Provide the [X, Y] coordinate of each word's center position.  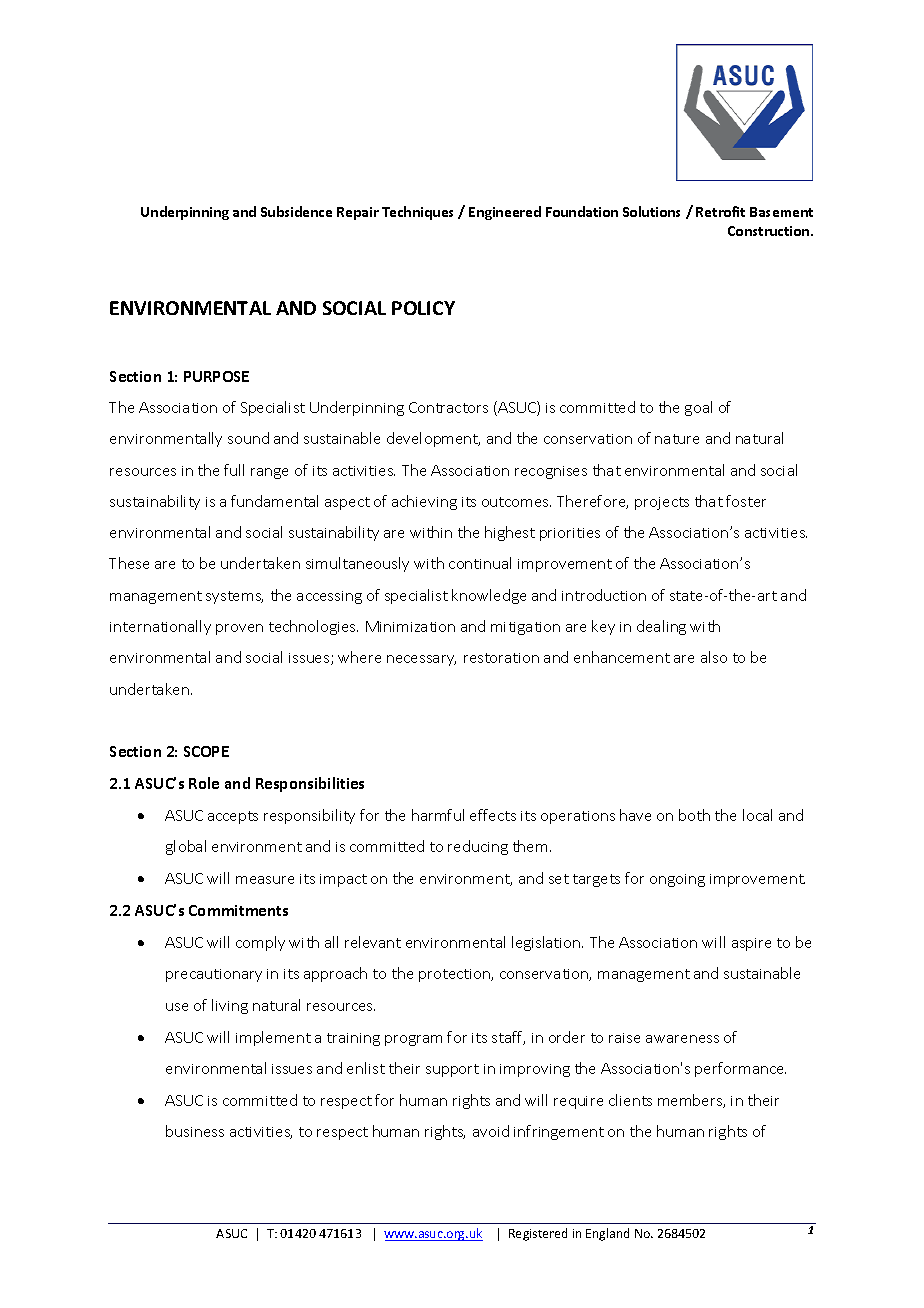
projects [662, 503]
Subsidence [296, 211]
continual [480, 563]
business [195, 1131]
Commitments [238, 910]
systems [234, 597]
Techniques [417, 213]
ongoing [677, 880]
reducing [478, 847]
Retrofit [720, 211]
